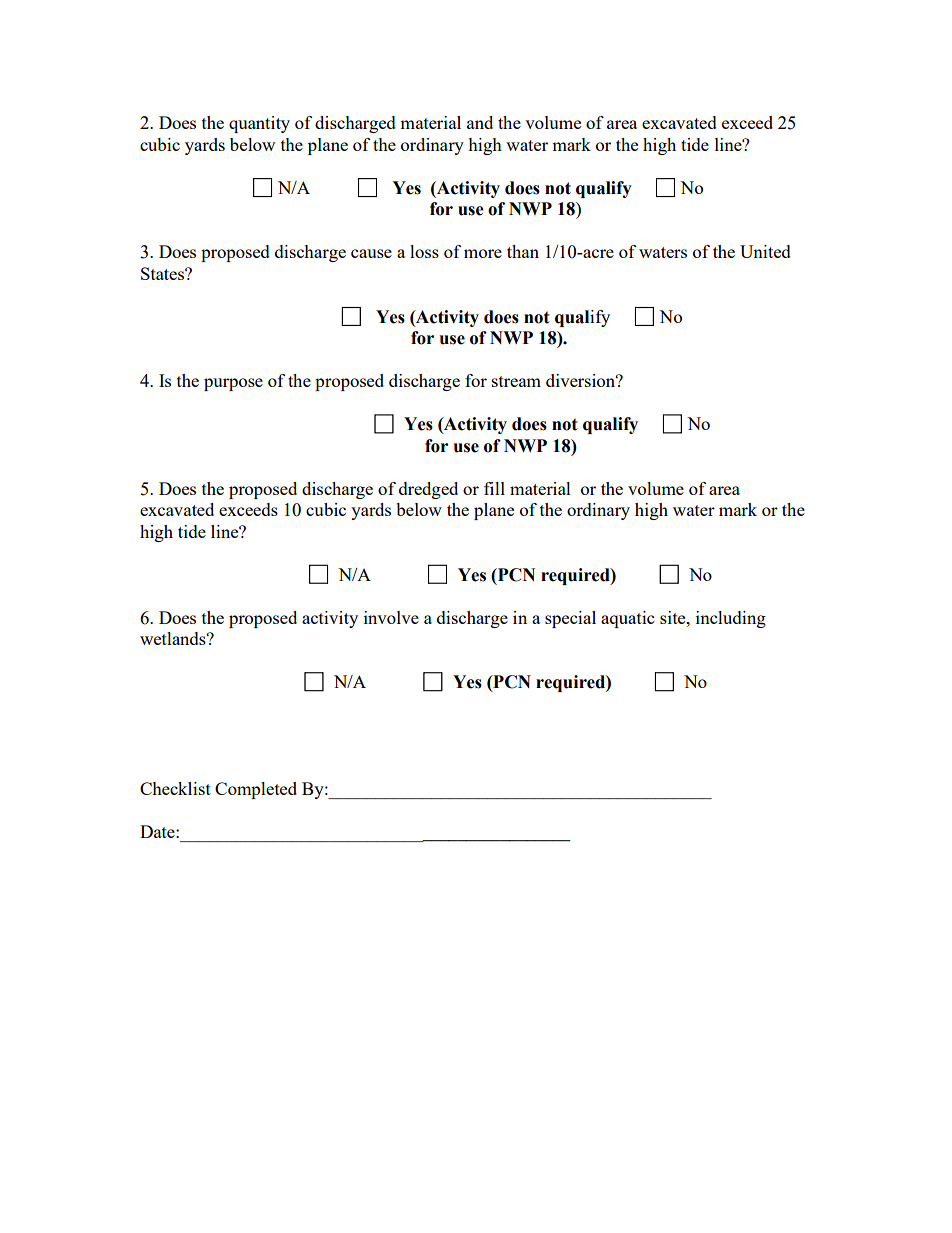  I want to click on United, so click(765, 251).
